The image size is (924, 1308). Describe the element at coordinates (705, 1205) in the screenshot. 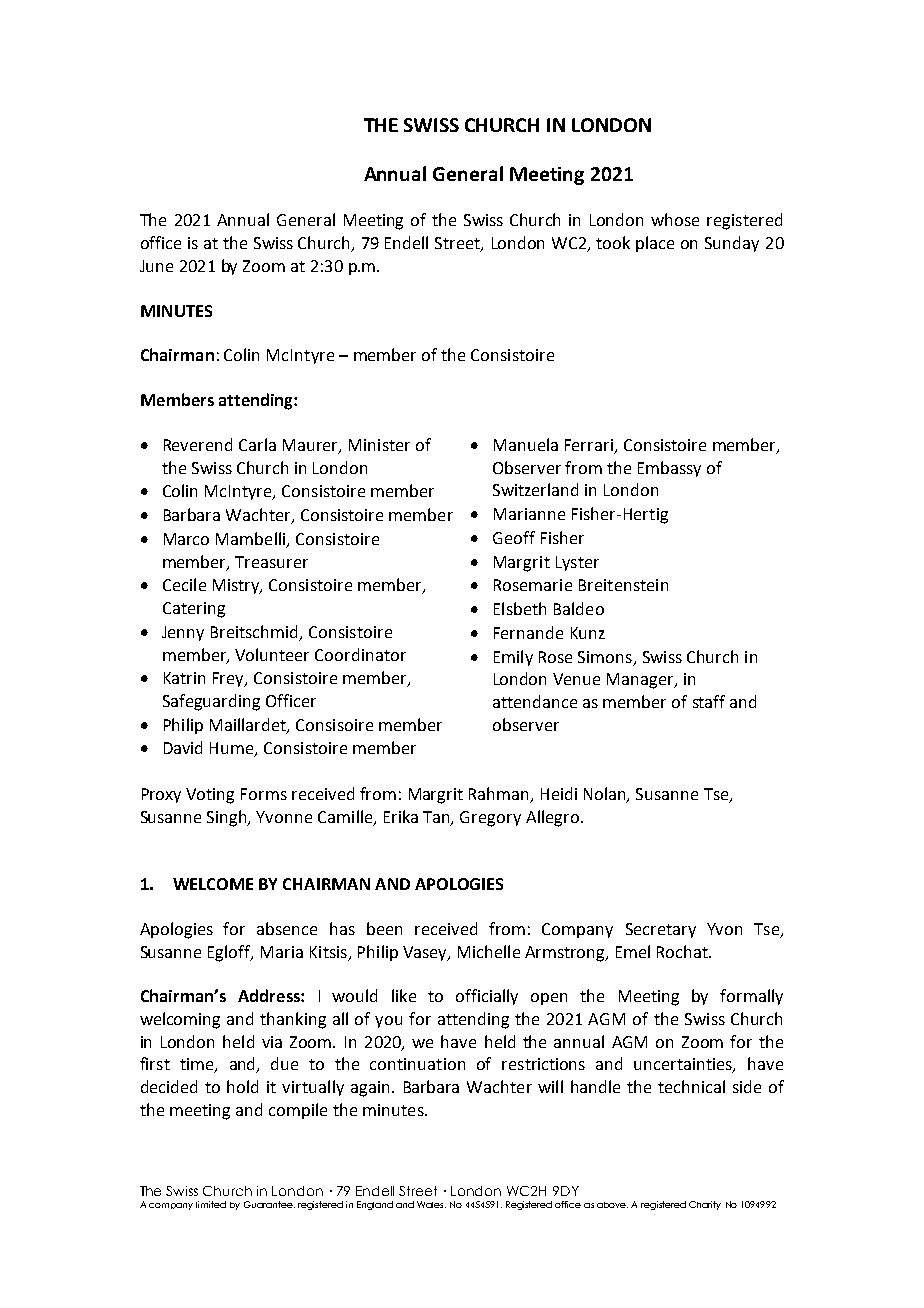

I see `Charity` at that location.
